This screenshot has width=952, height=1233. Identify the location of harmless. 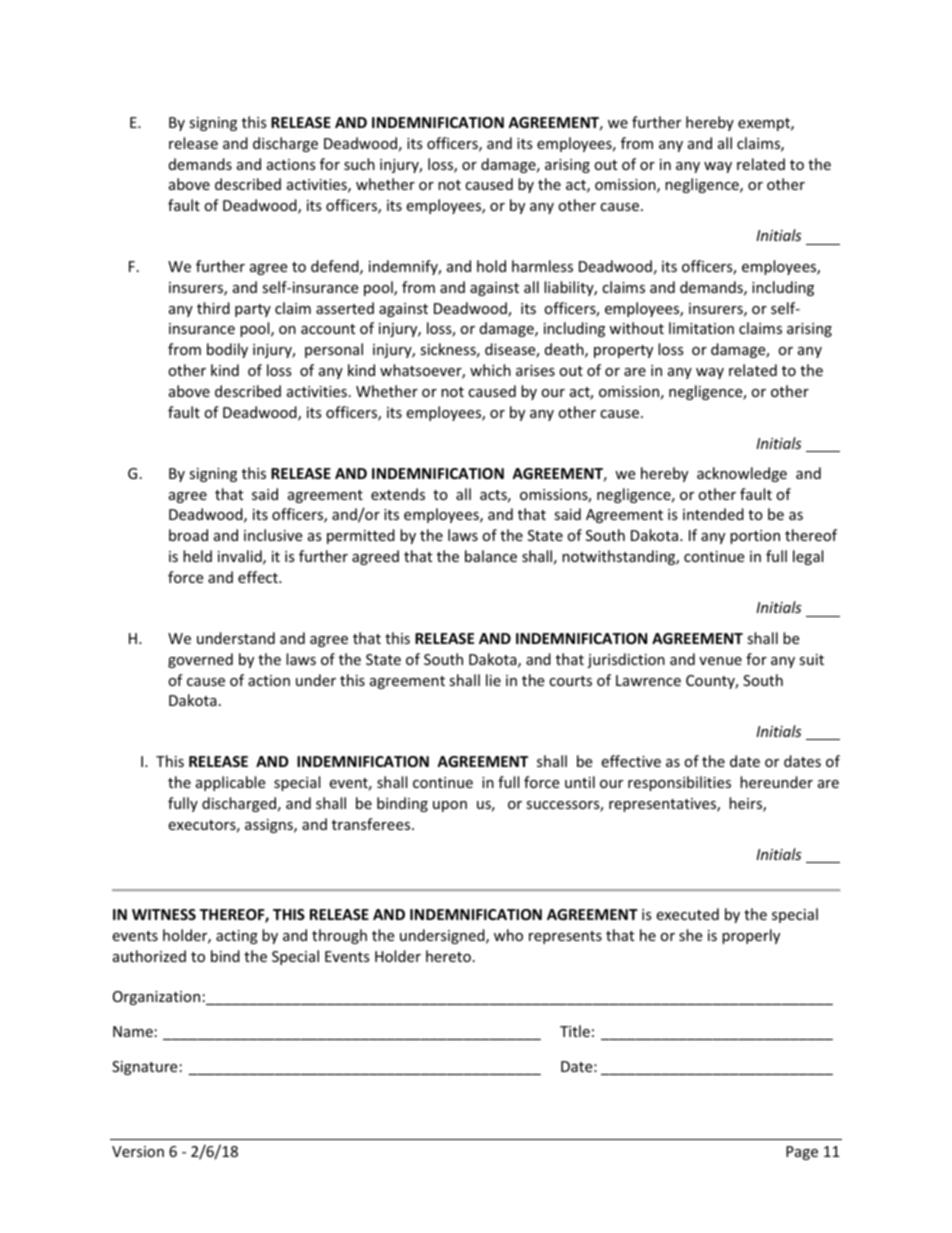
(542, 266).
